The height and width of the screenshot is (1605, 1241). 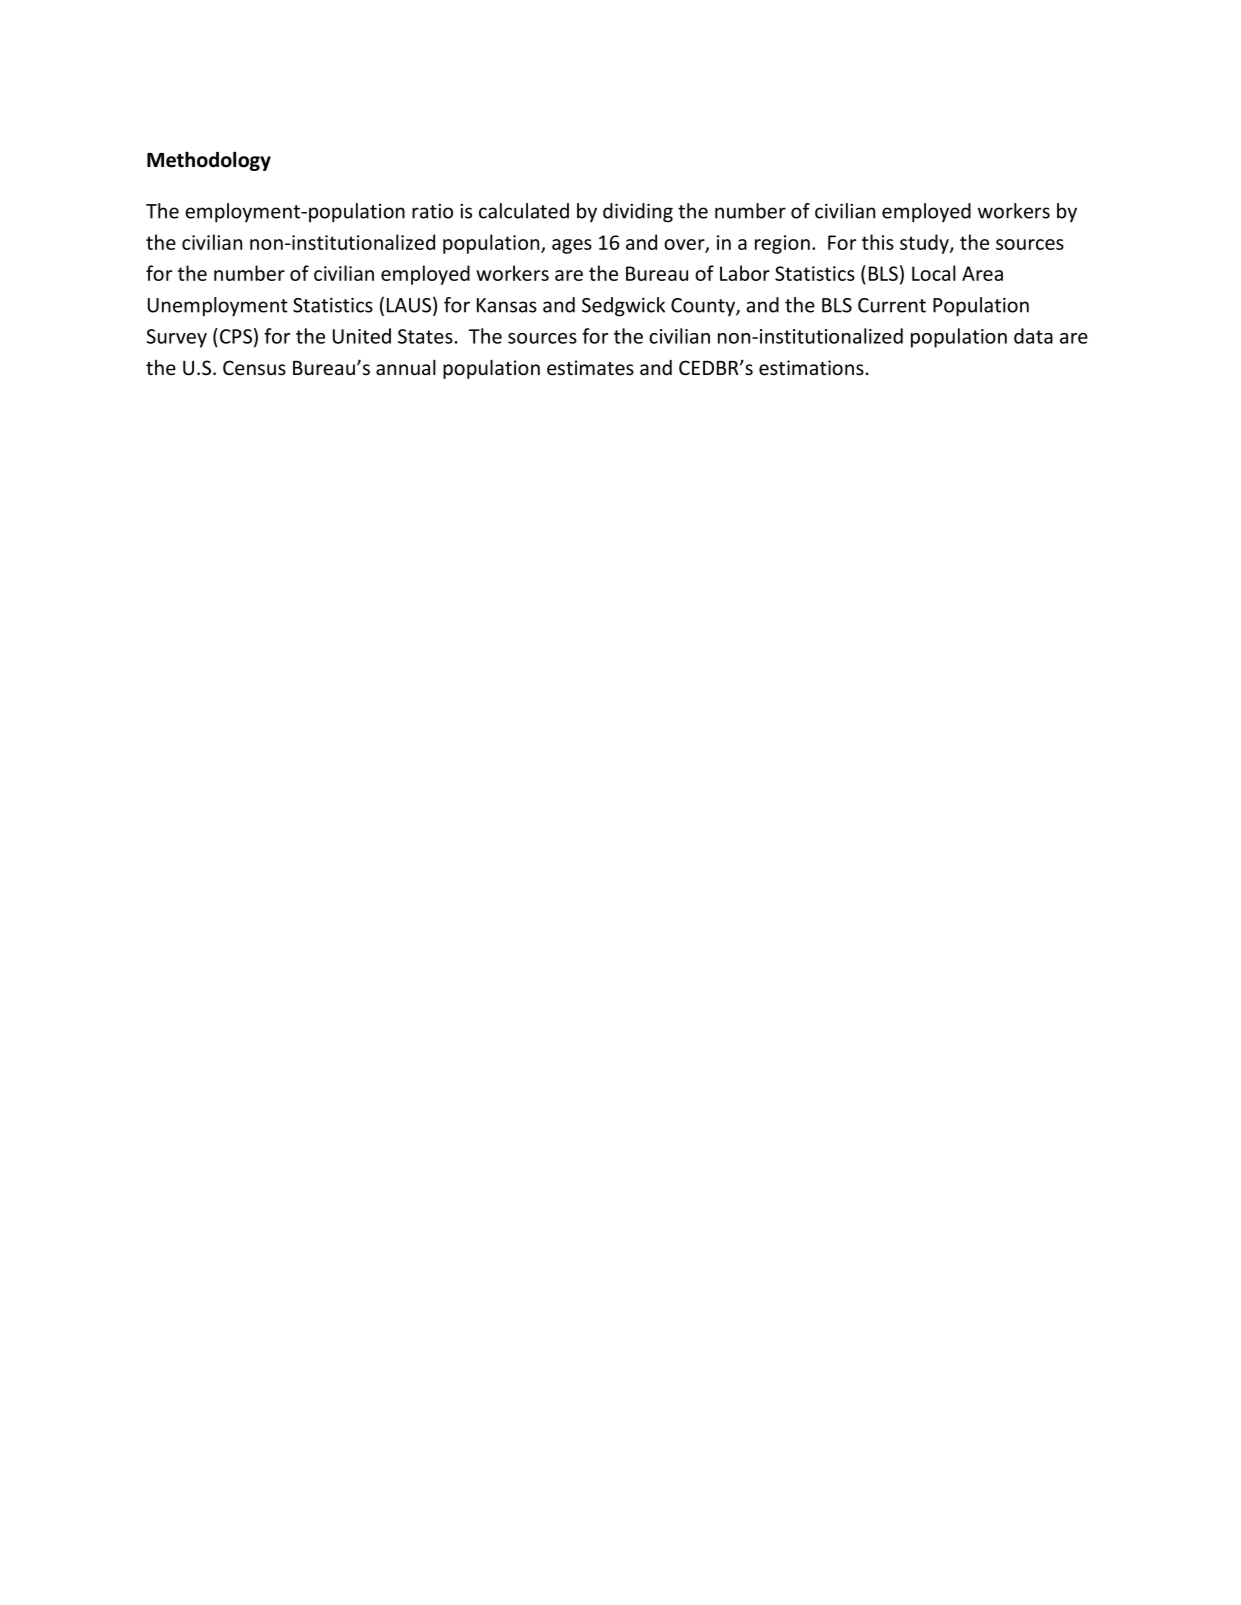 What do you see at coordinates (507, 305) in the screenshot?
I see `Kansas` at bounding box center [507, 305].
